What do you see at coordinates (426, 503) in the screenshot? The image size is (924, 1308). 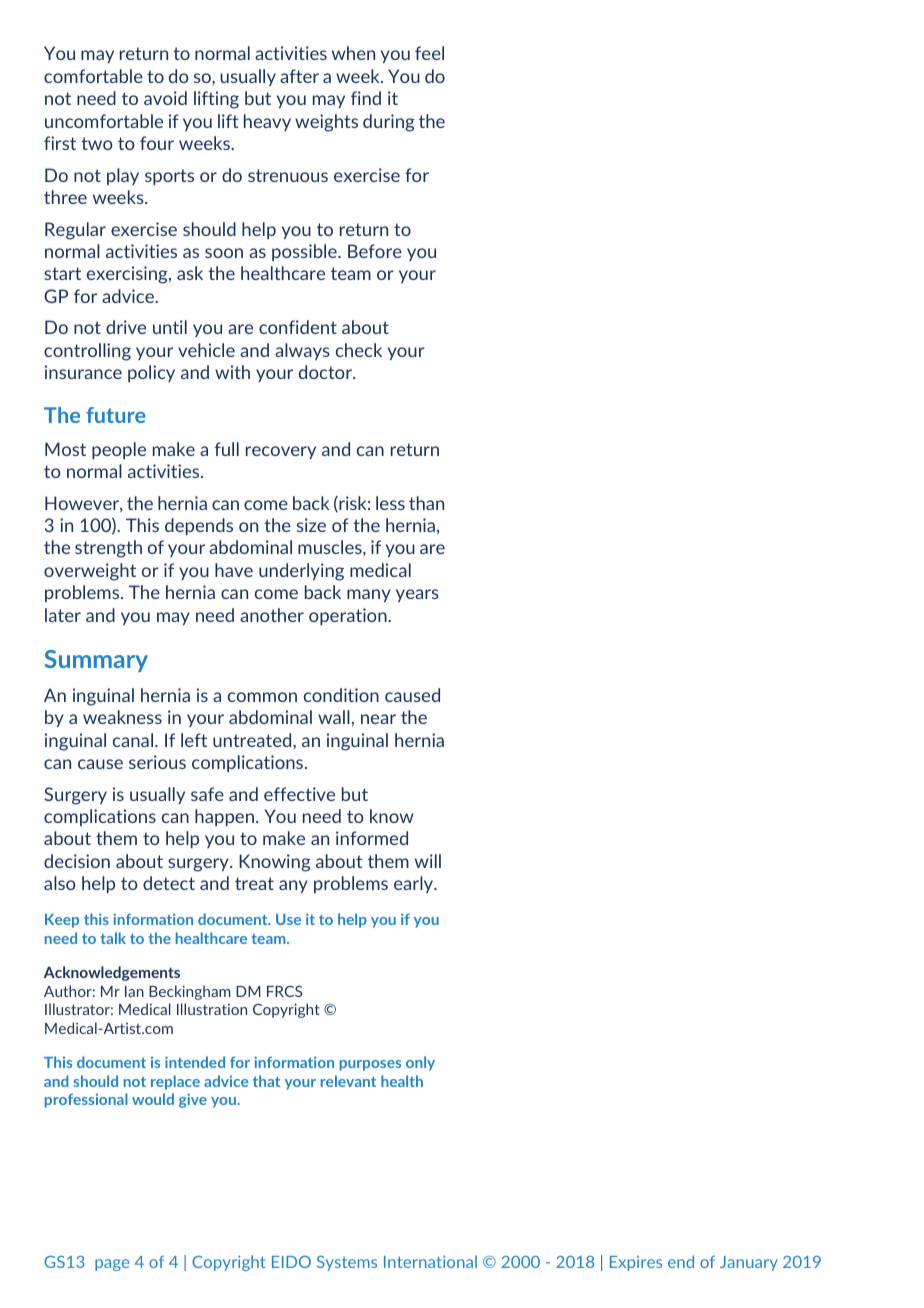 I see `than` at bounding box center [426, 503].
